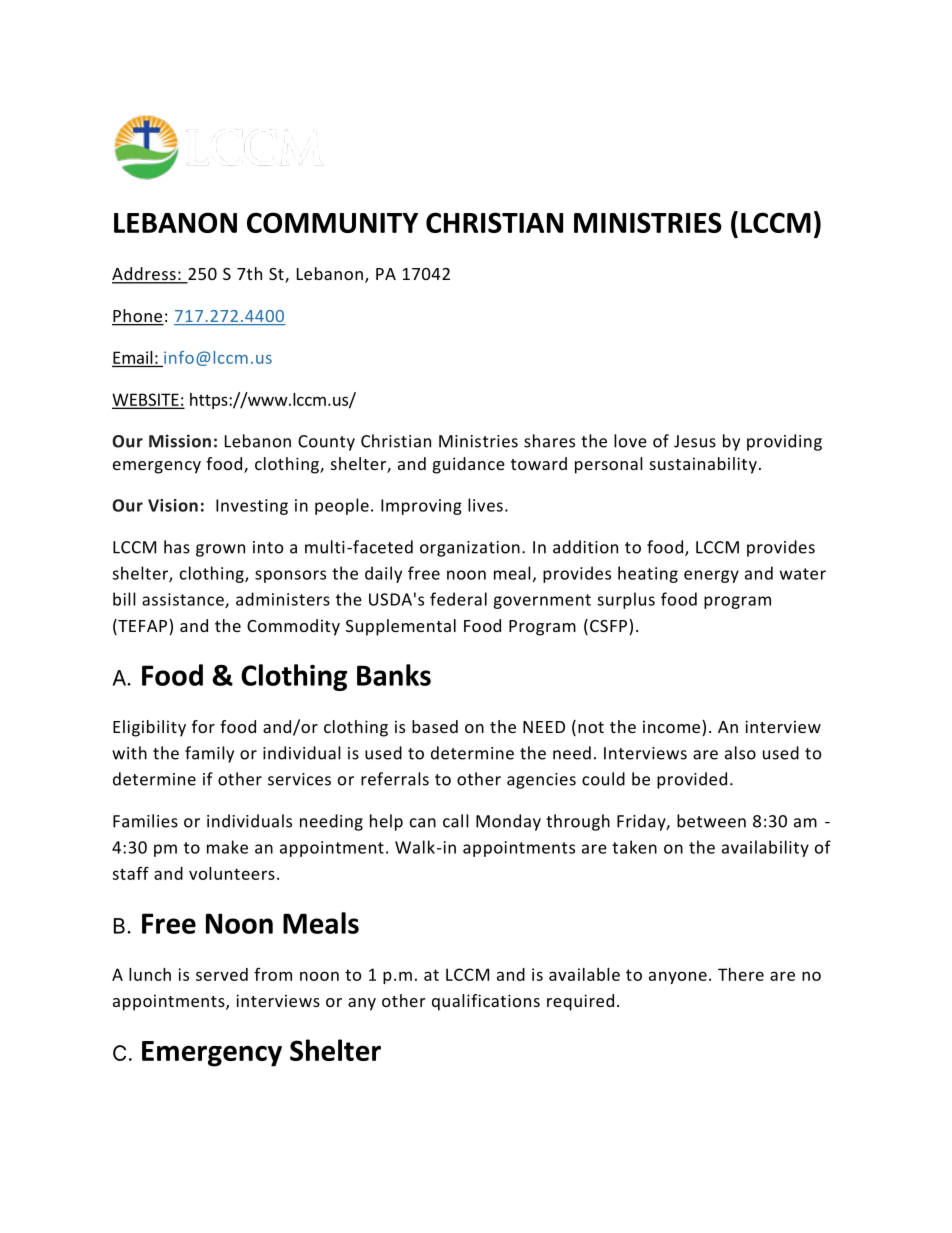  What do you see at coordinates (456, 821) in the page?
I see `call` at bounding box center [456, 821].
